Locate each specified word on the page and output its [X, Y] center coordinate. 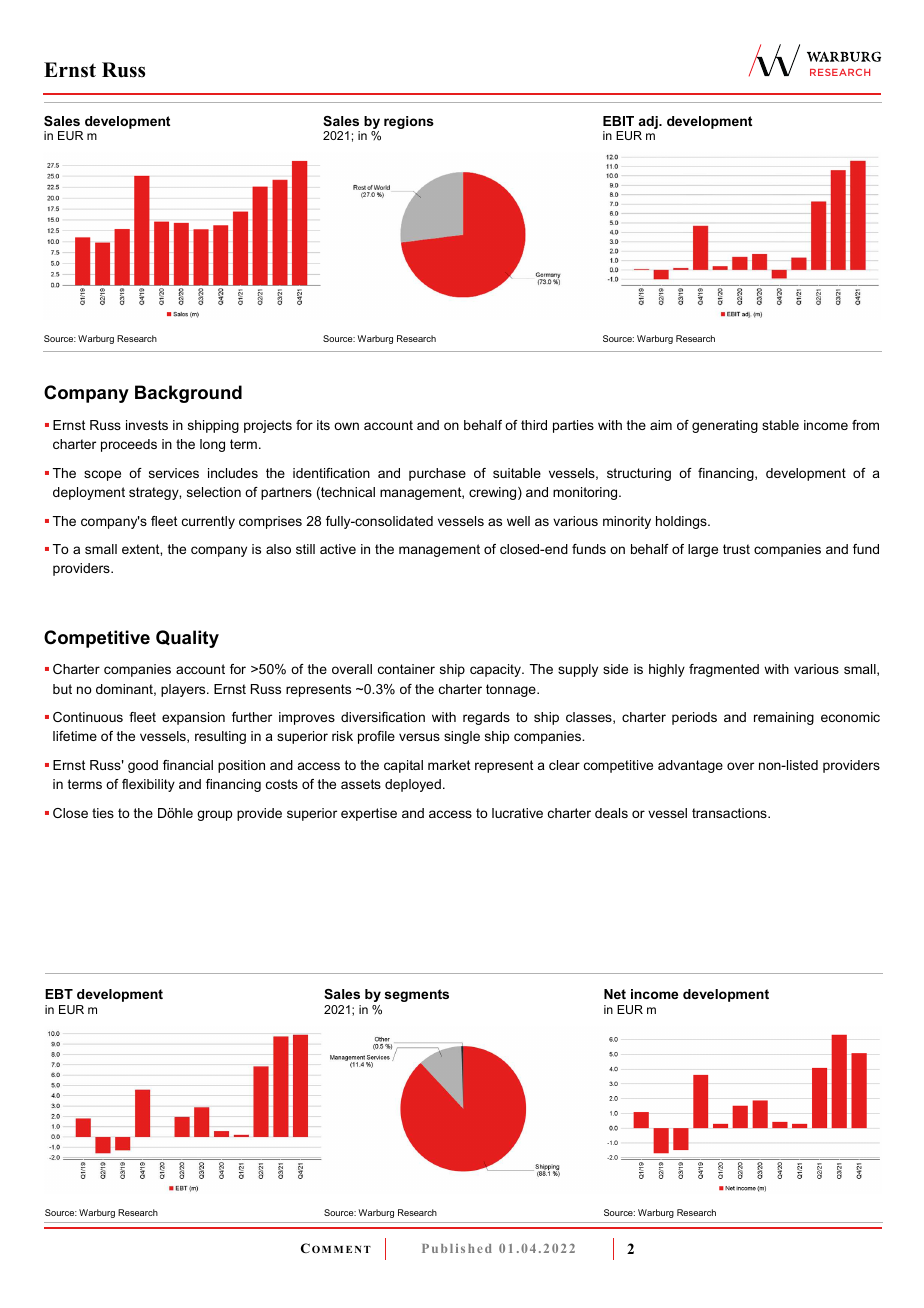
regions [409, 122]
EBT [59, 994]
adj [649, 122]
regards [486, 718]
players [184, 690]
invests [147, 425]
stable [780, 425]
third [534, 425]
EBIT [618, 121]
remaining [784, 718]
